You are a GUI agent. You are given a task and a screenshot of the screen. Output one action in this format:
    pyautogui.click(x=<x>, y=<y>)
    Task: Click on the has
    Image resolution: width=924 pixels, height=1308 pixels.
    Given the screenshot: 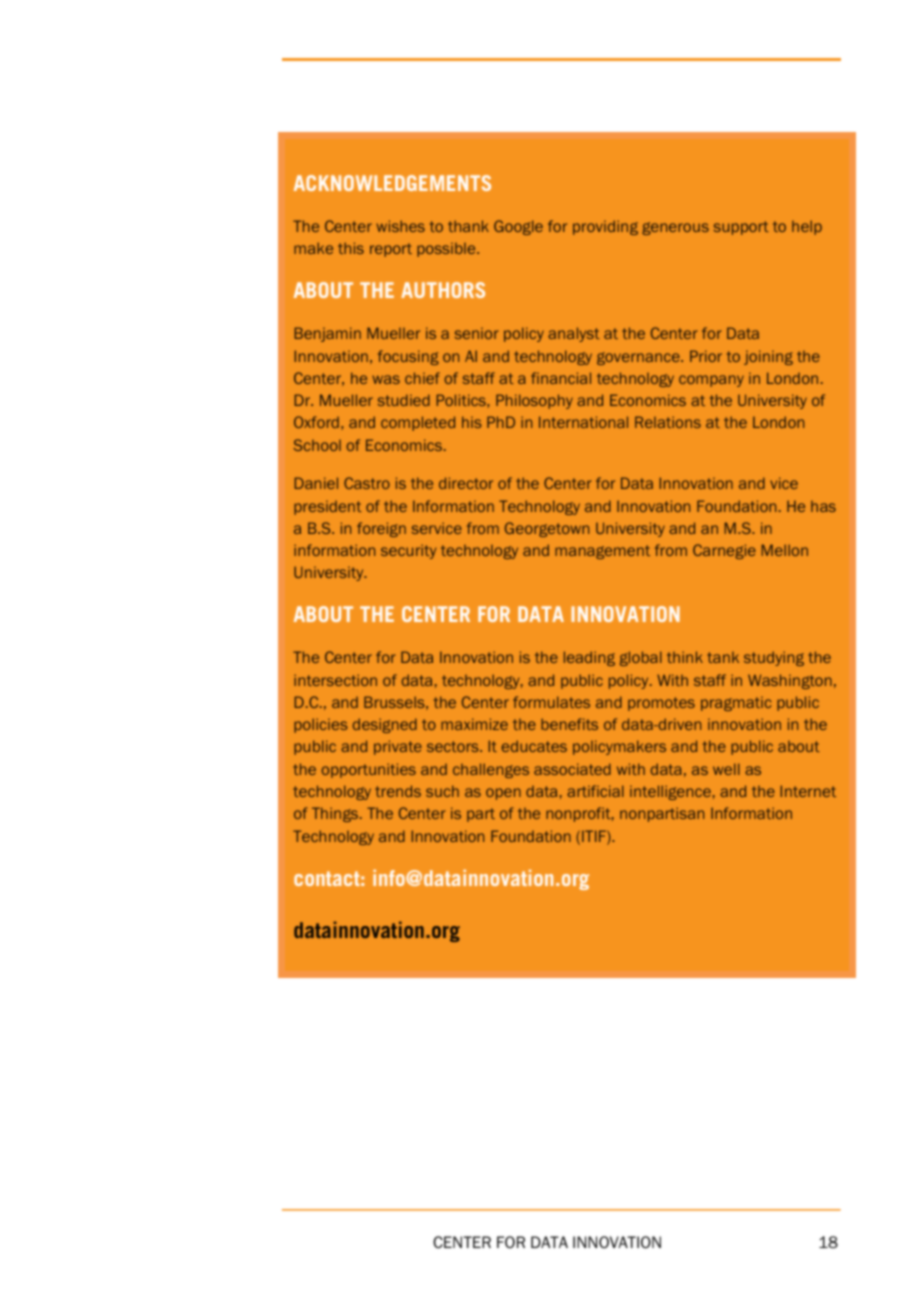 What is the action you would take?
    pyautogui.click(x=823, y=506)
